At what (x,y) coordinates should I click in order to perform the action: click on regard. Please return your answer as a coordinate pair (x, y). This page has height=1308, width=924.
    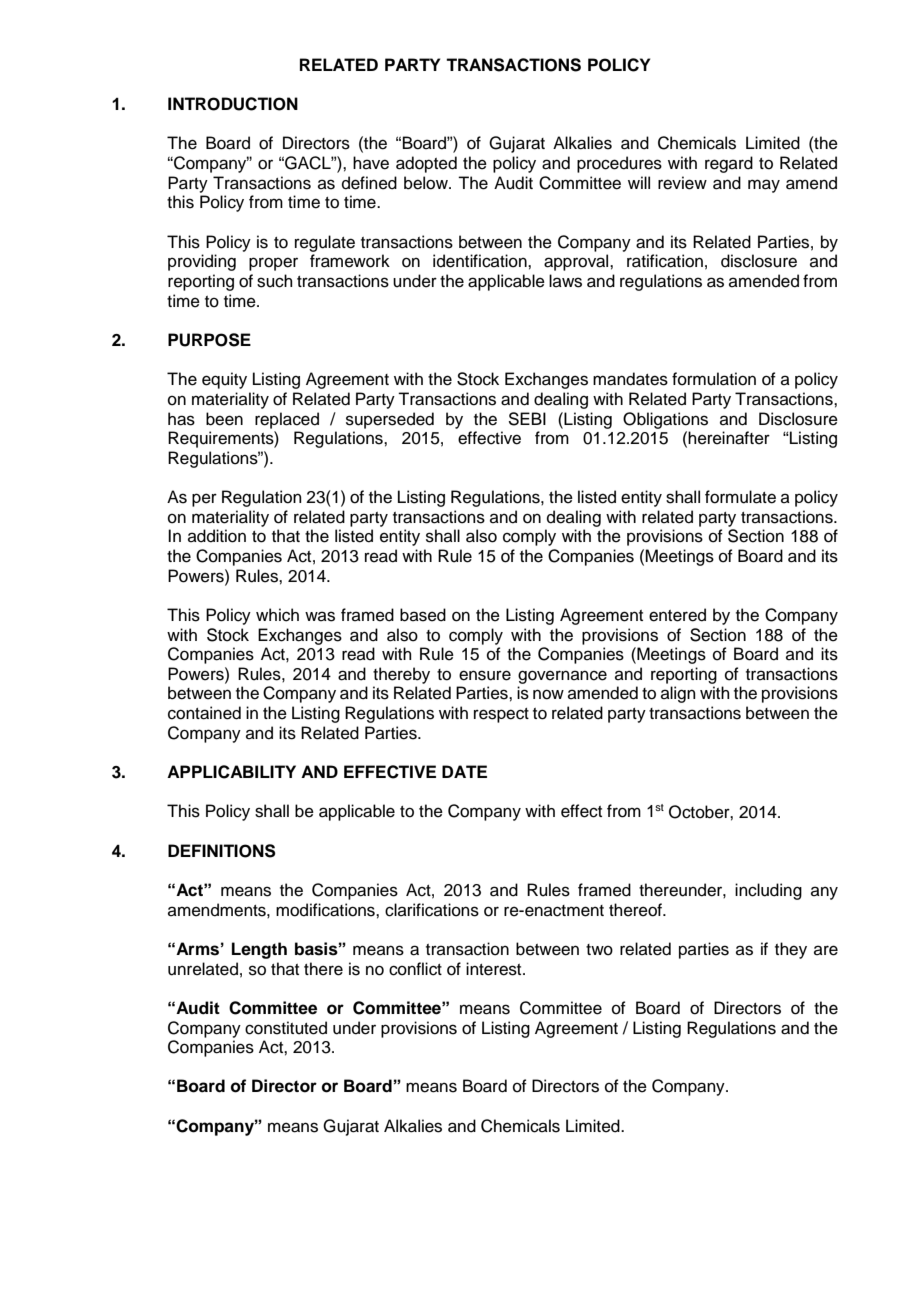
    Looking at the image, I should click on (729, 164).
